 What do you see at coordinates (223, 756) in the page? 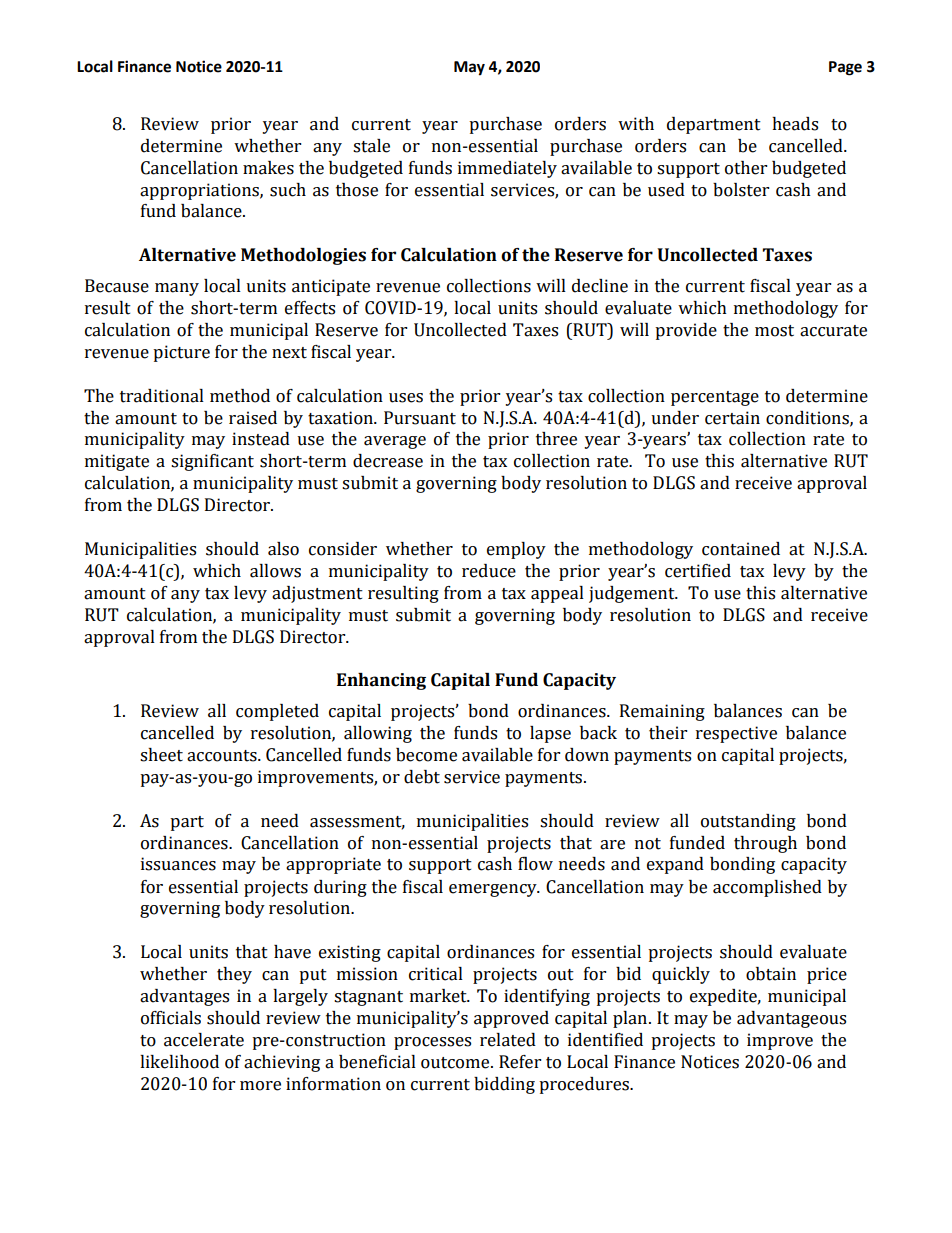
I see `accounts` at bounding box center [223, 756].
